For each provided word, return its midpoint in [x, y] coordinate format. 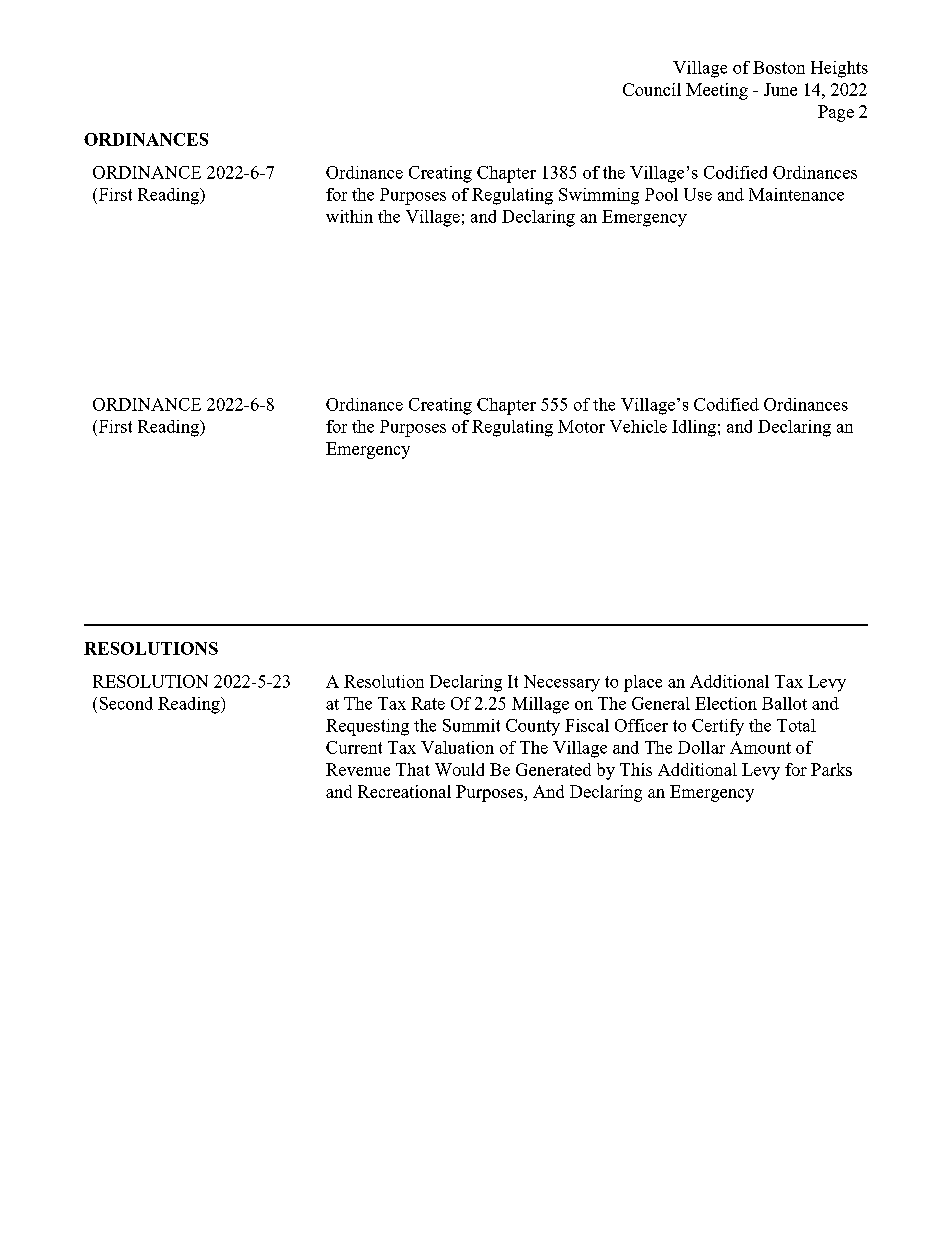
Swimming [599, 196]
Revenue [358, 769]
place [643, 683]
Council [652, 89]
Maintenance [796, 194]
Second [126, 703]
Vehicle [638, 426]
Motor [581, 426]
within [349, 216]
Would [459, 769]
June [780, 89]
